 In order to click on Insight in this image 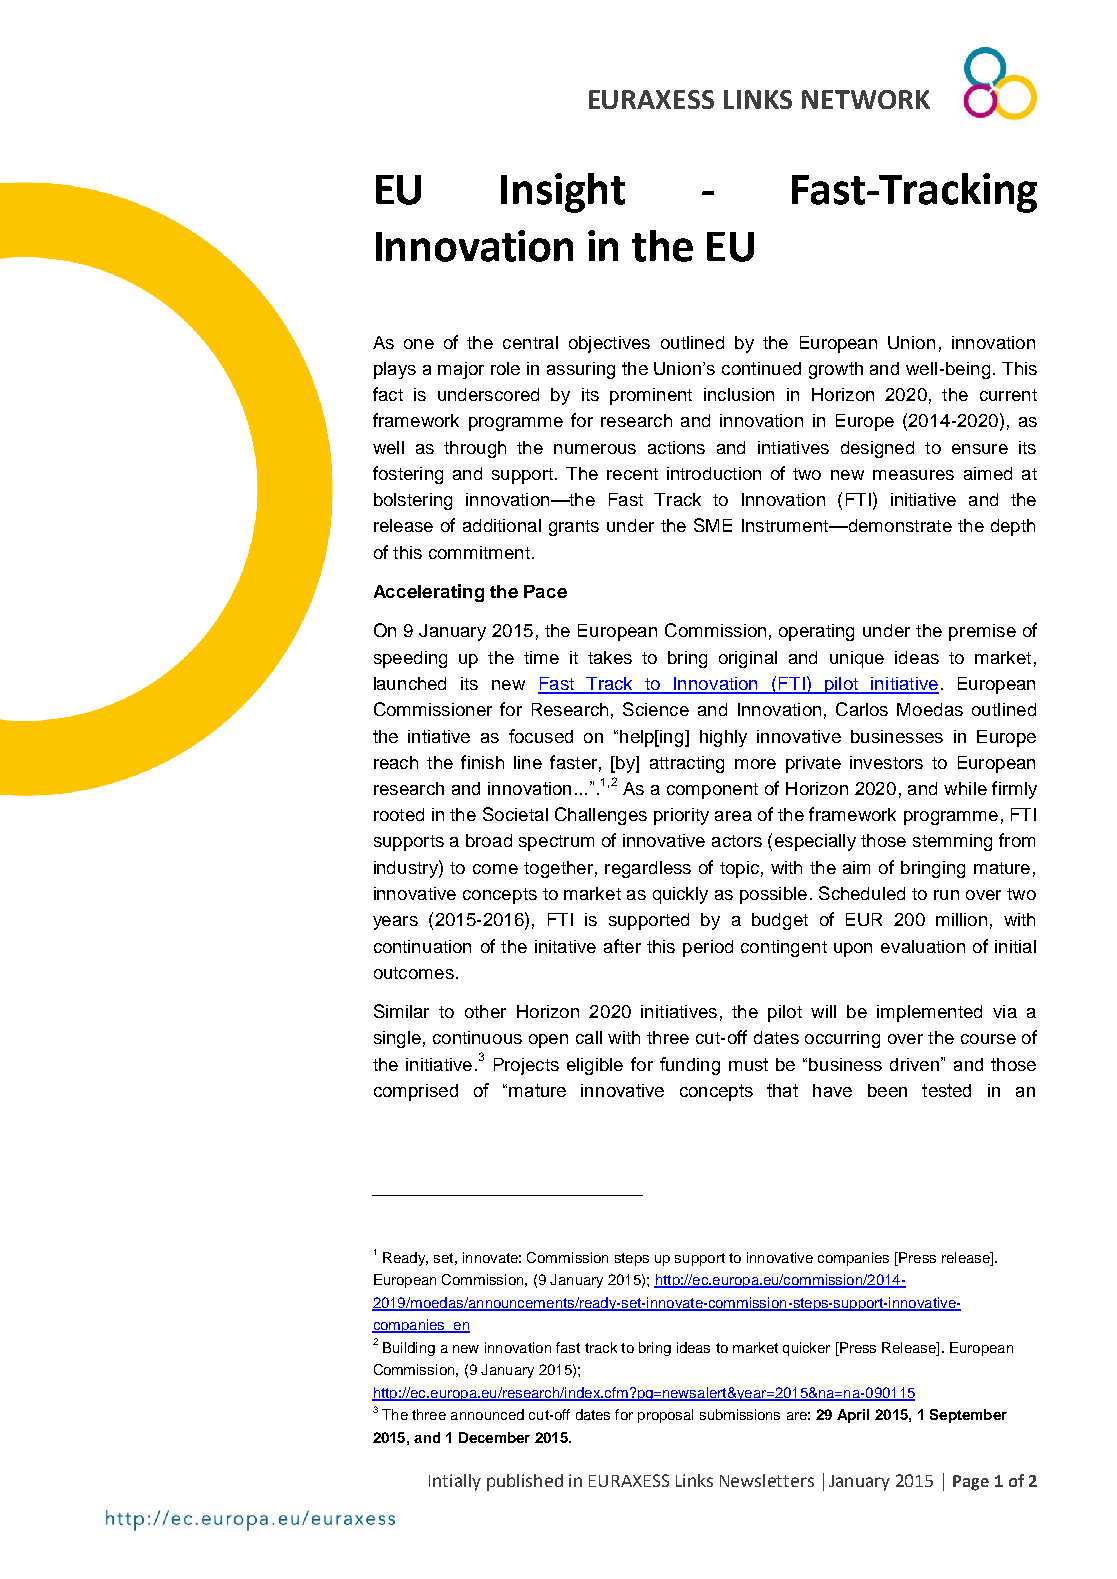, I will do `click(563, 193)`.
